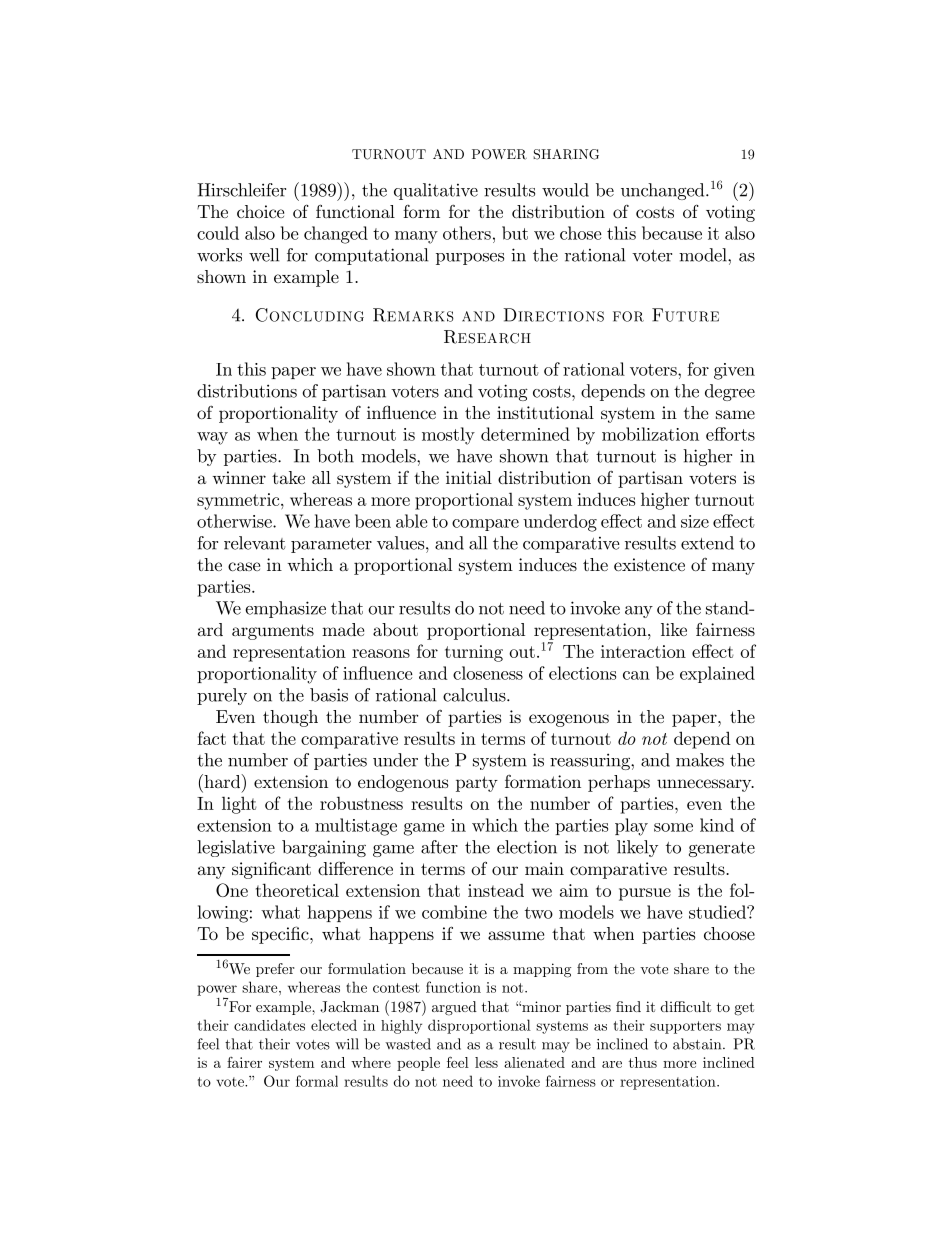  What do you see at coordinates (436, 191) in the document?
I see `qualitative` at bounding box center [436, 191].
